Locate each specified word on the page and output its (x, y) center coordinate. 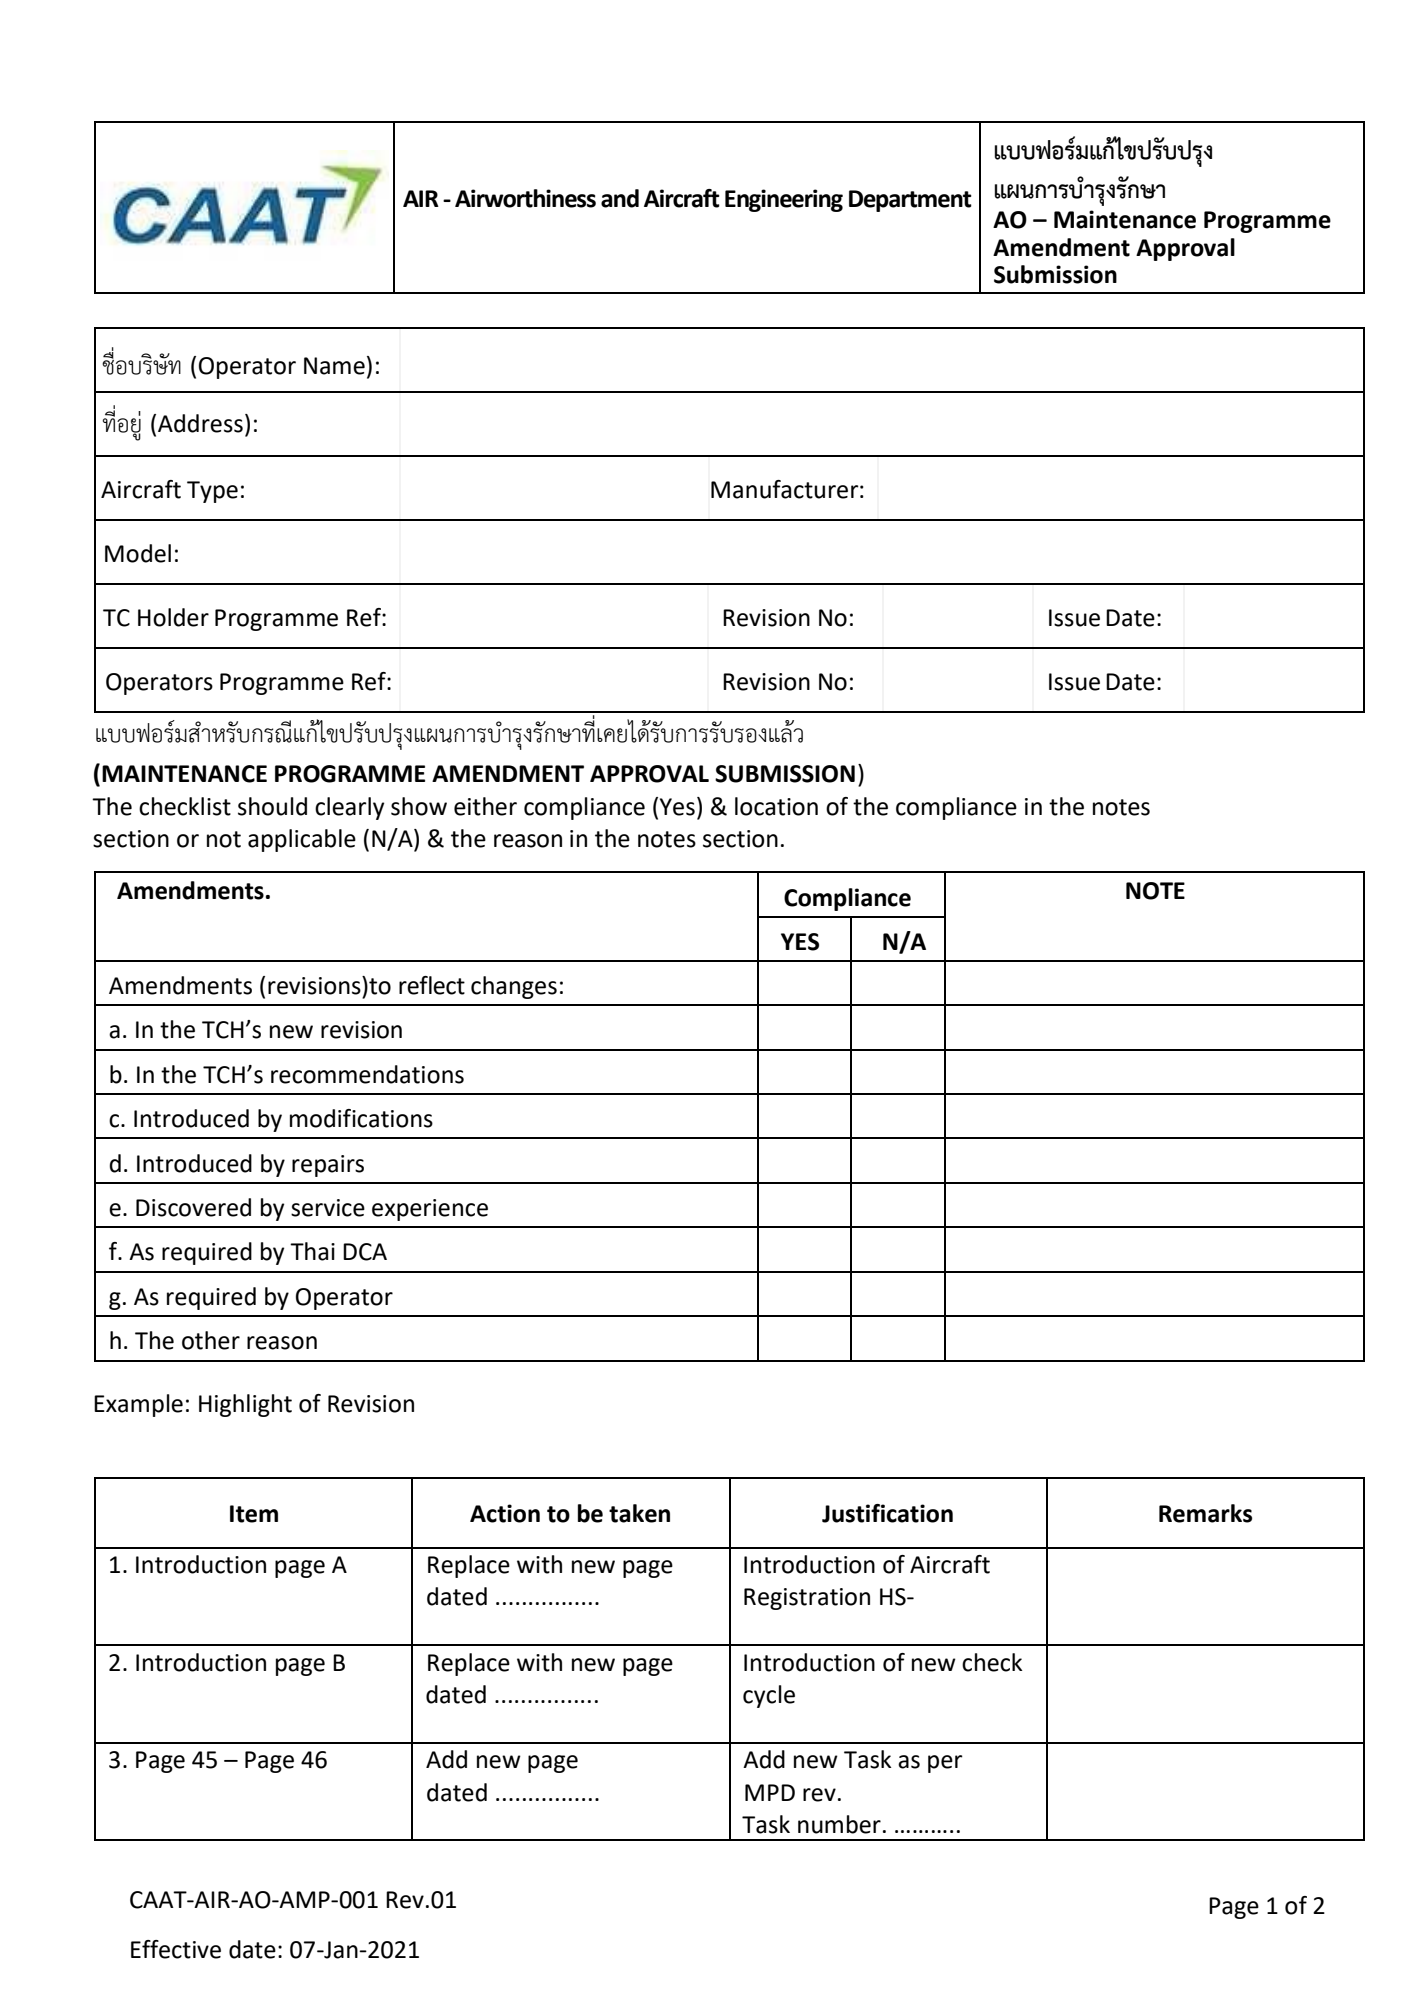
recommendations (367, 1074)
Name (334, 366)
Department (910, 201)
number (839, 1824)
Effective (176, 1949)
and (620, 198)
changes (514, 987)
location (776, 806)
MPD (770, 1792)
